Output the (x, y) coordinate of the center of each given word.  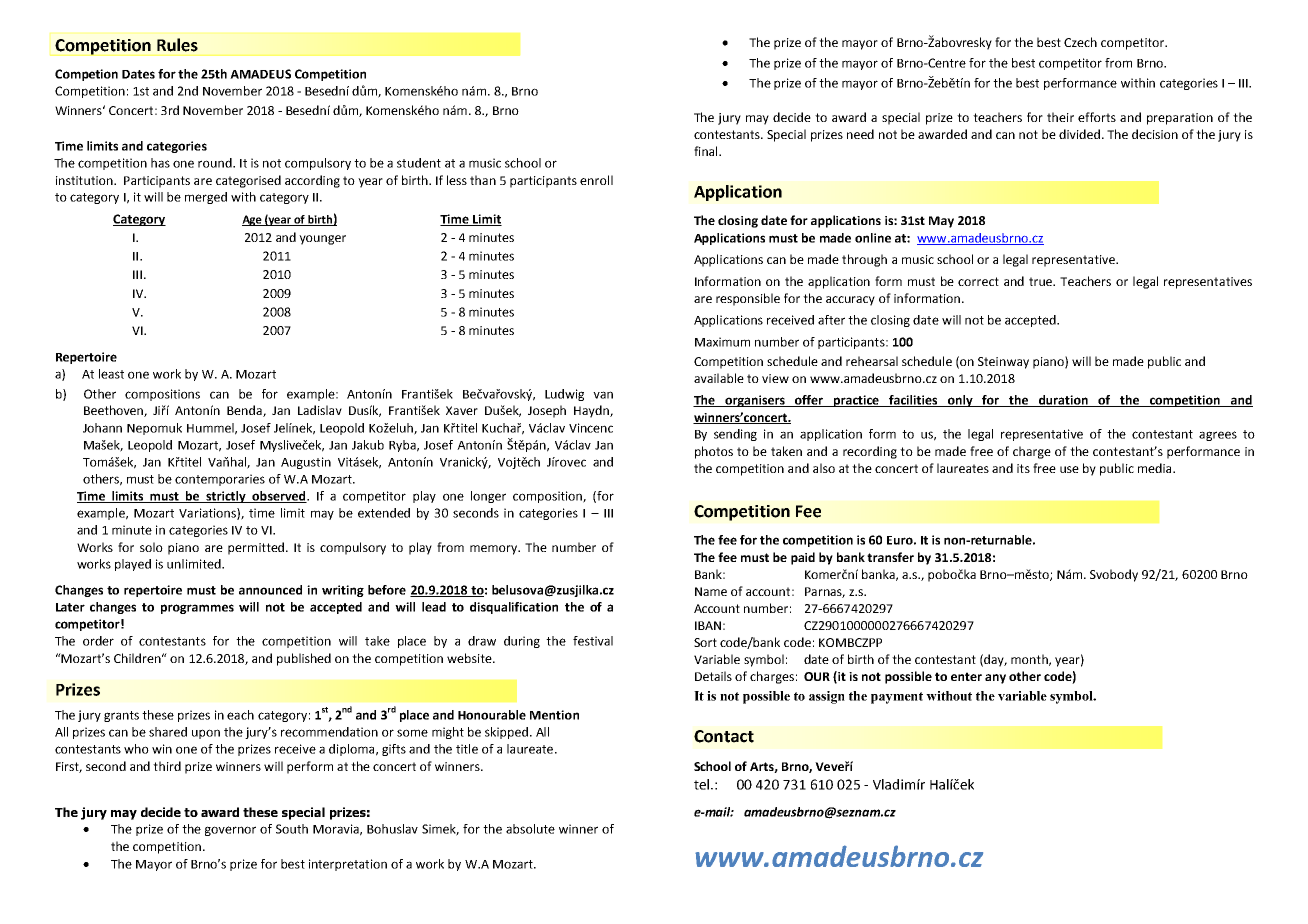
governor (230, 831)
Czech (1080, 42)
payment (897, 698)
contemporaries (220, 480)
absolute (530, 829)
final (707, 151)
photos (714, 452)
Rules (177, 45)
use (1069, 469)
